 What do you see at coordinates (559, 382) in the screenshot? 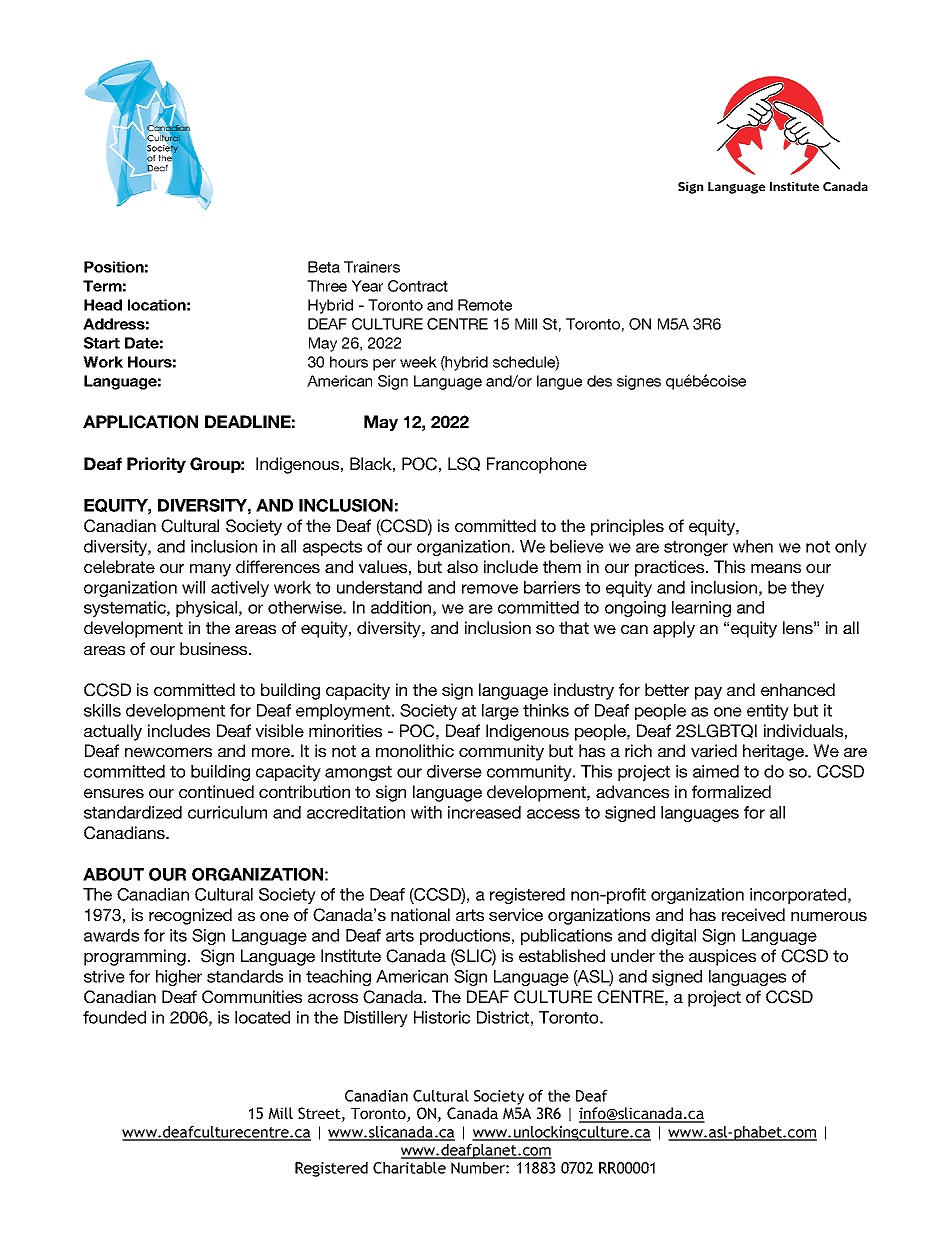
I see `langue` at bounding box center [559, 382].
